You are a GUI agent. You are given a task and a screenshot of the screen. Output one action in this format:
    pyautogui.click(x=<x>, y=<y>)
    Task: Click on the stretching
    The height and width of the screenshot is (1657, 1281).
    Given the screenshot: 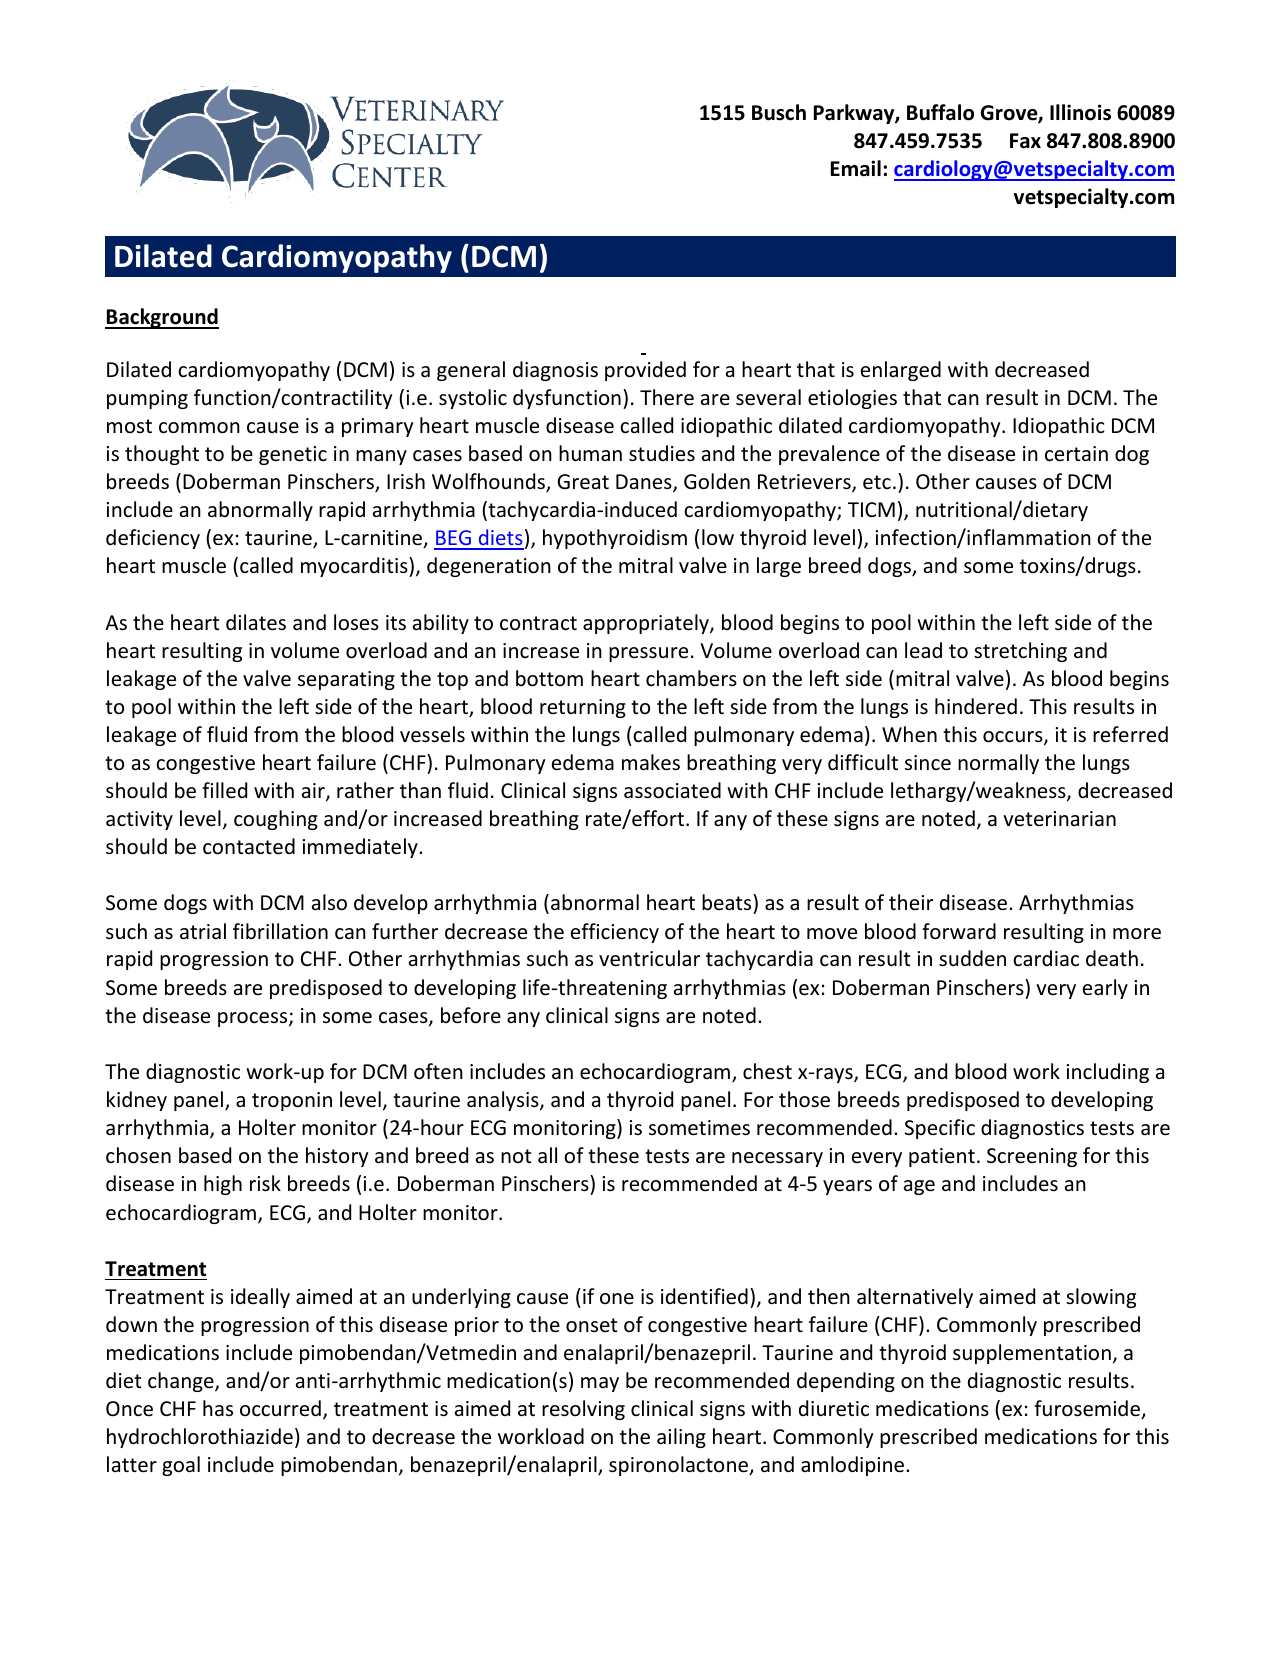 What is the action you would take?
    pyautogui.click(x=1020, y=652)
